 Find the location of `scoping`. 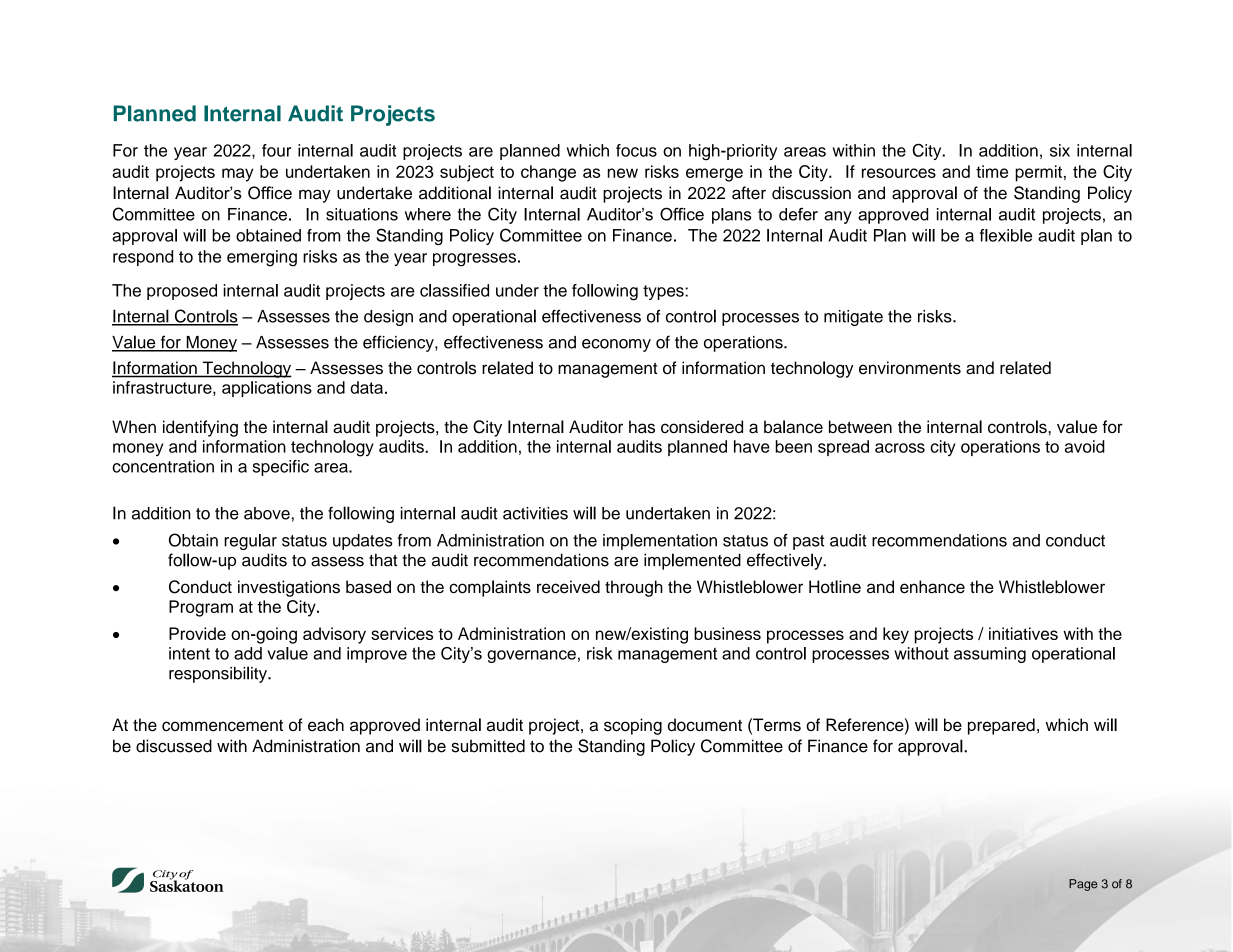

scoping is located at coordinates (633, 726).
